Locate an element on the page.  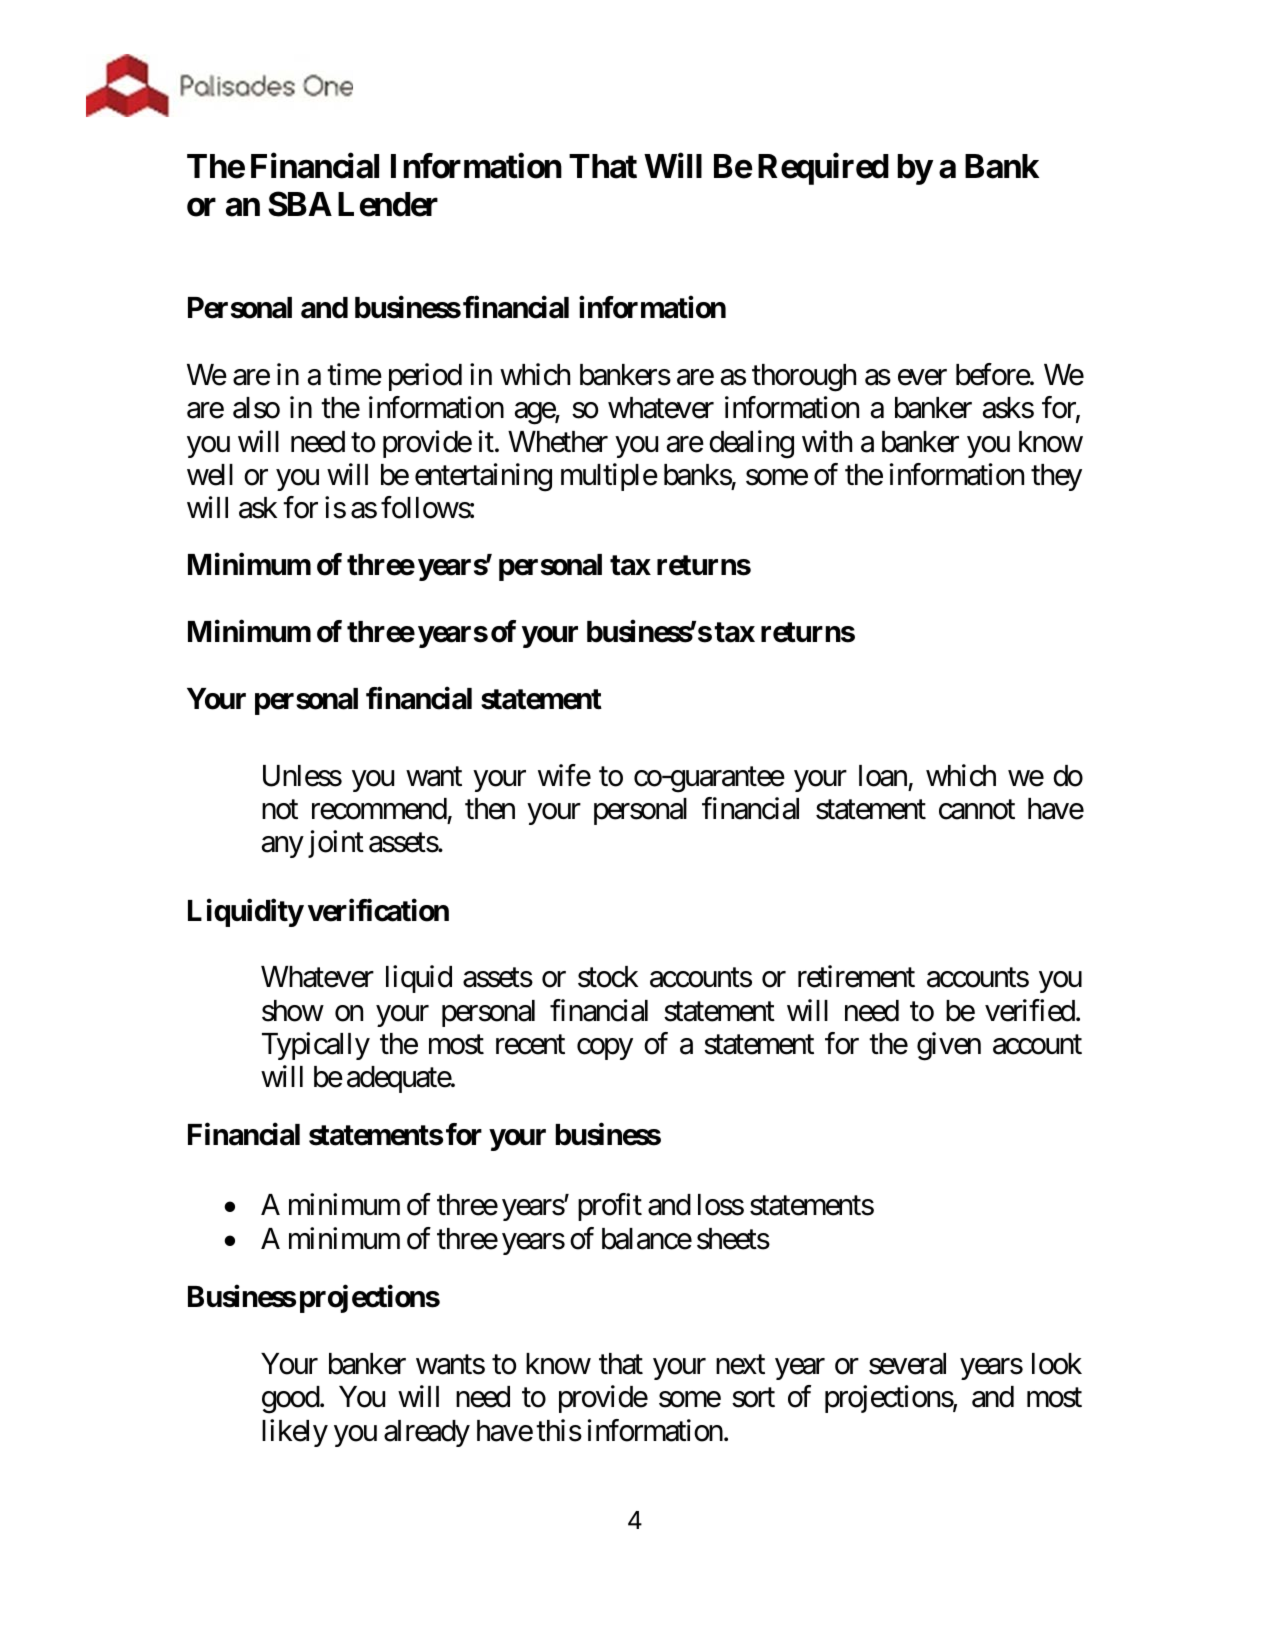
they is located at coordinates (1056, 477).
